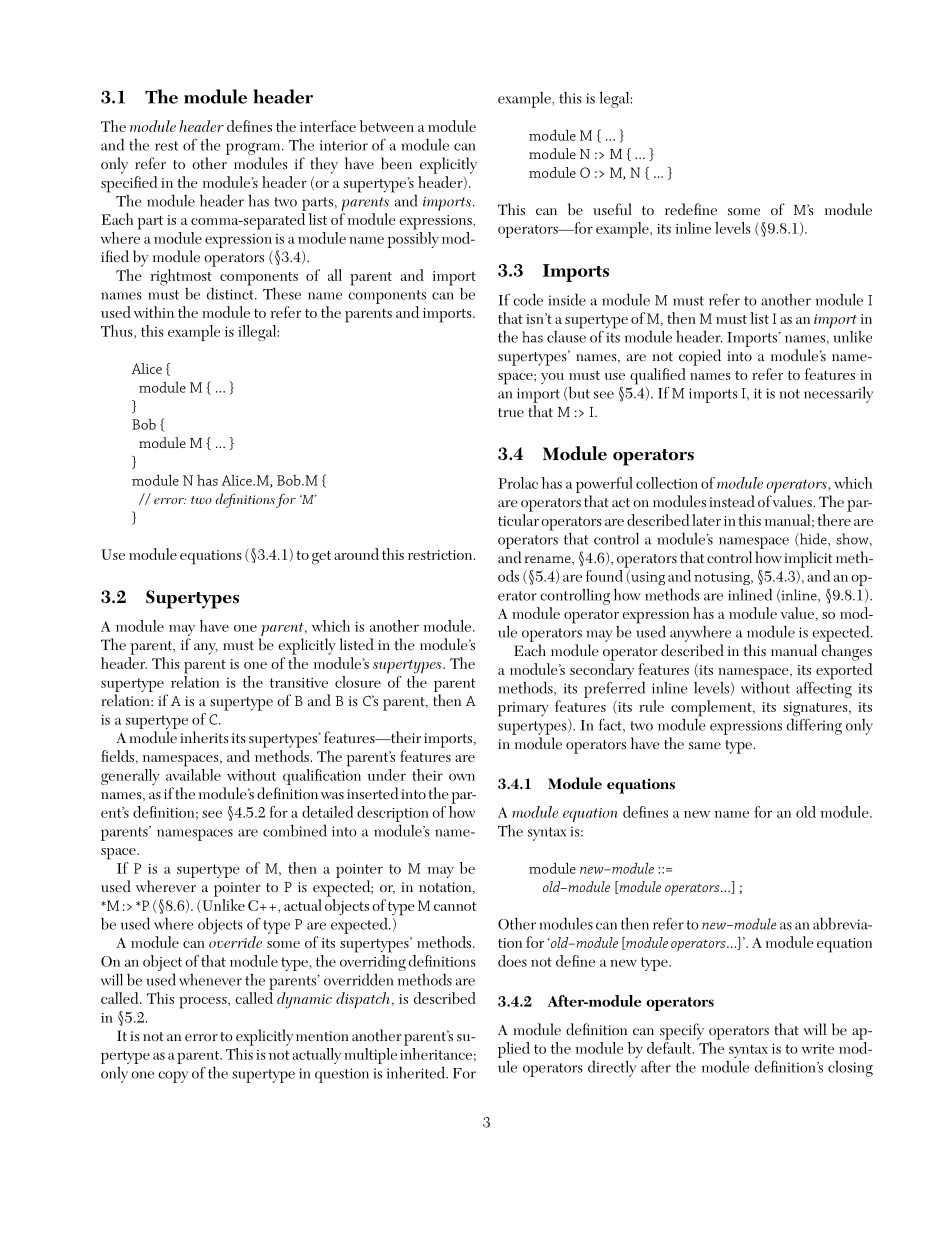 The image size is (952, 1233). I want to click on get, so click(321, 558).
